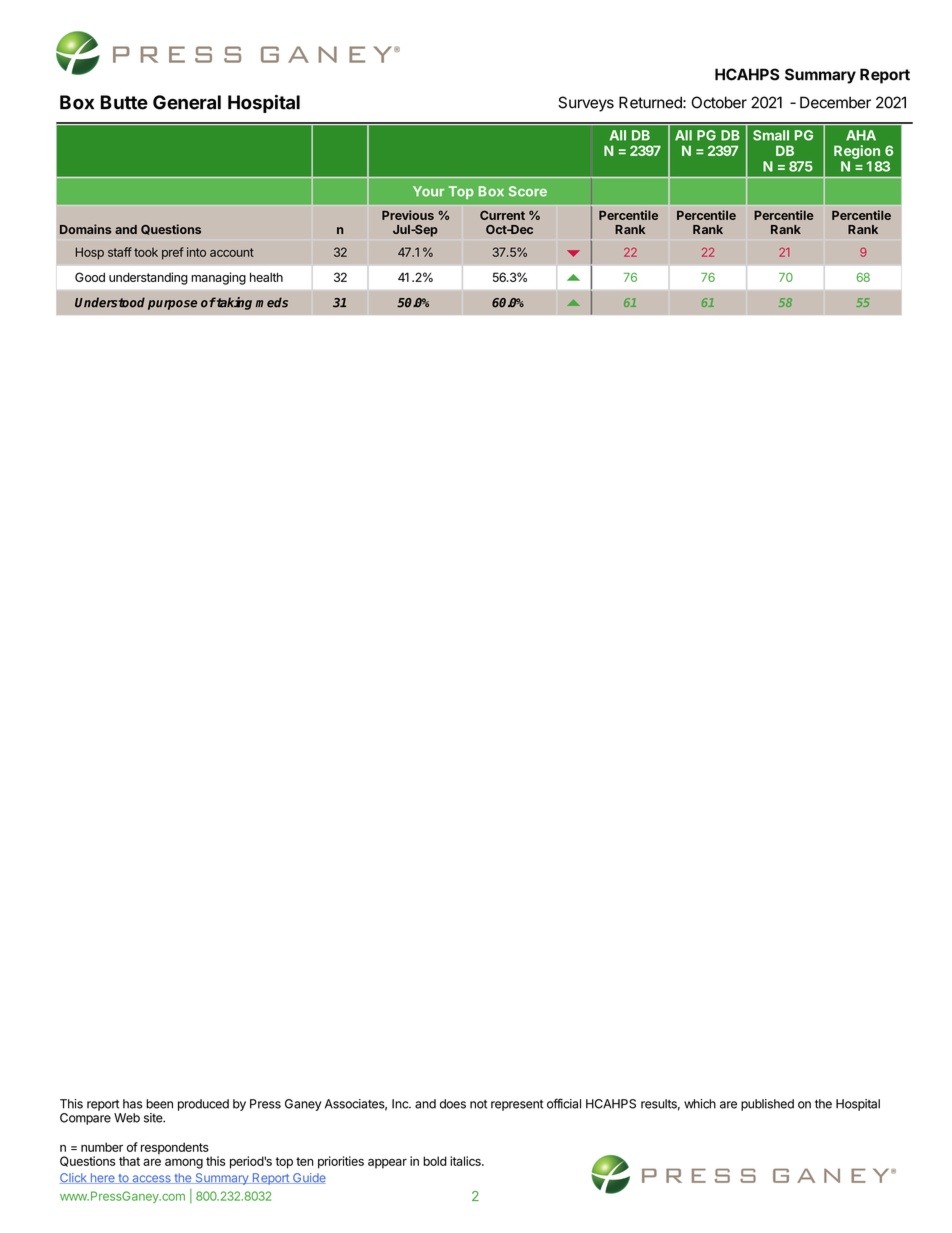  What do you see at coordinates (767, 1105) in the document?
I see `published` at bounding box center [767, 1105].
